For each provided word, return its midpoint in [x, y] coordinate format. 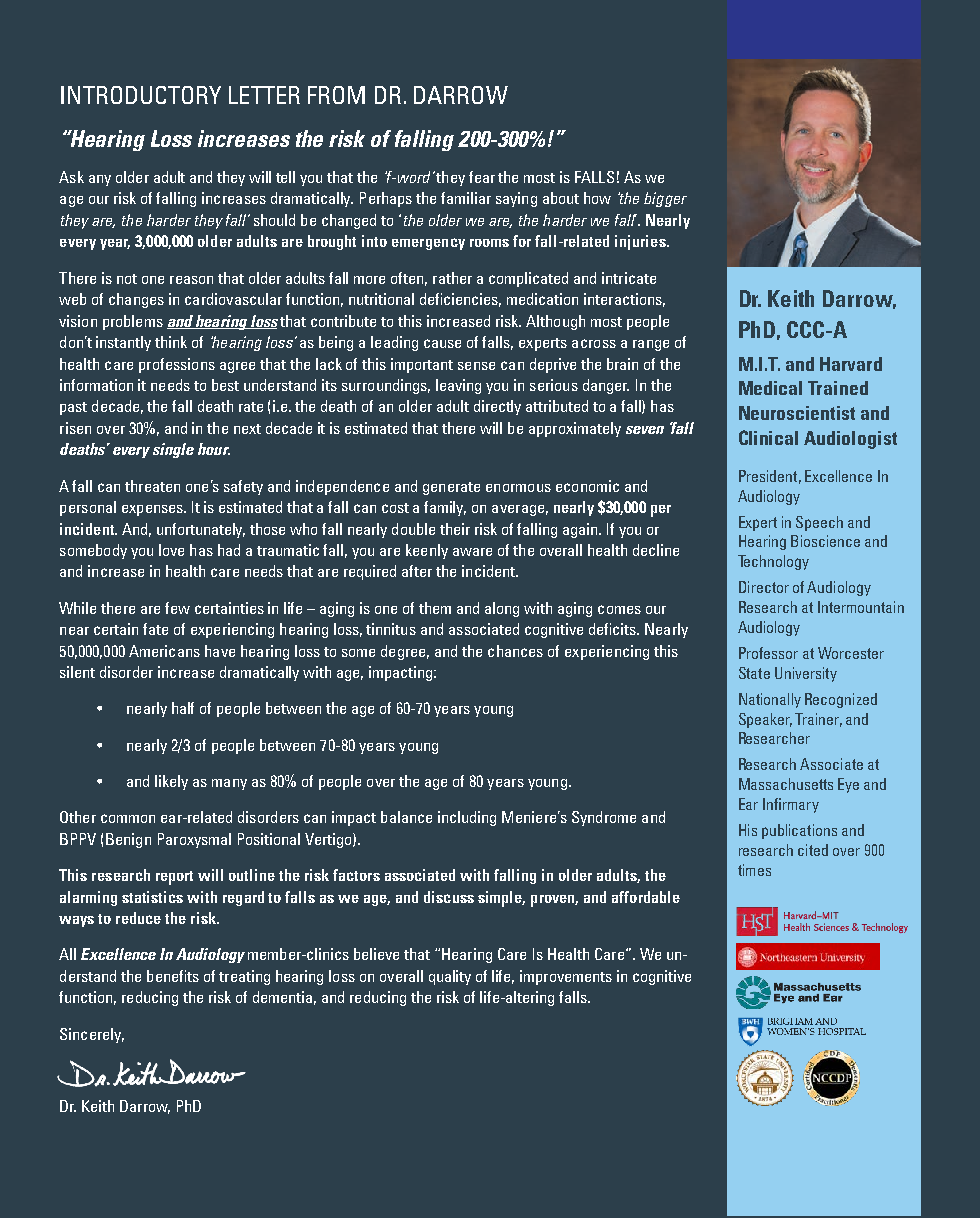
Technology [773, 562]
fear [482, 177]
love [171, 550]
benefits [173, 976]
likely [171, 782]
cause [442, 343]
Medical [770, 388]
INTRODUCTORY [141, 95]
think [171, 342]
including [467, 818]
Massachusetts [786, 784]
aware [472, 552]
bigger [665, 199]
